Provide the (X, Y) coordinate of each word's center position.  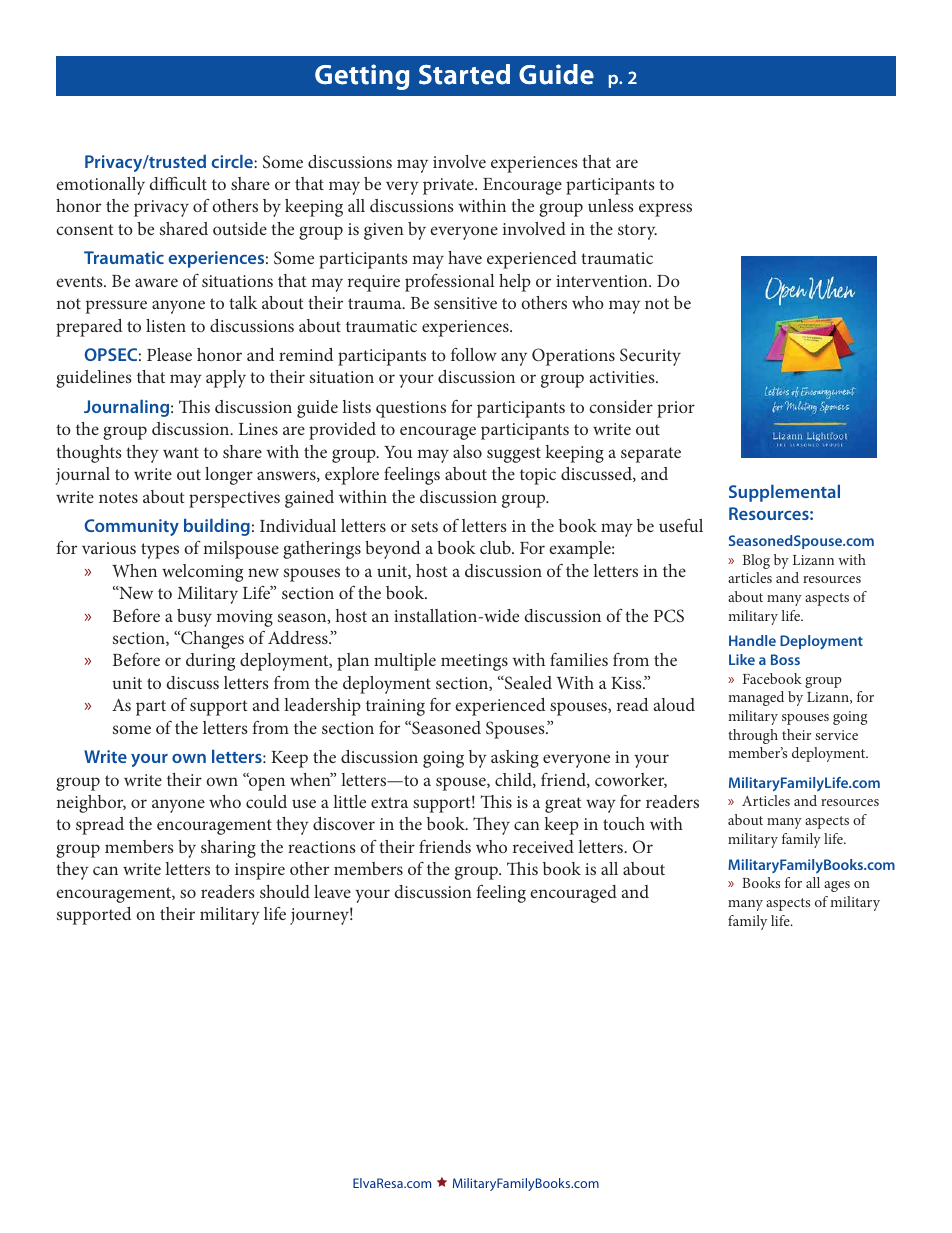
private (449, 186)
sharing (228, 849)
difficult (178, 183)
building (217, 527)
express (665, 210)
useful (681, 525)
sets (424, 526)
